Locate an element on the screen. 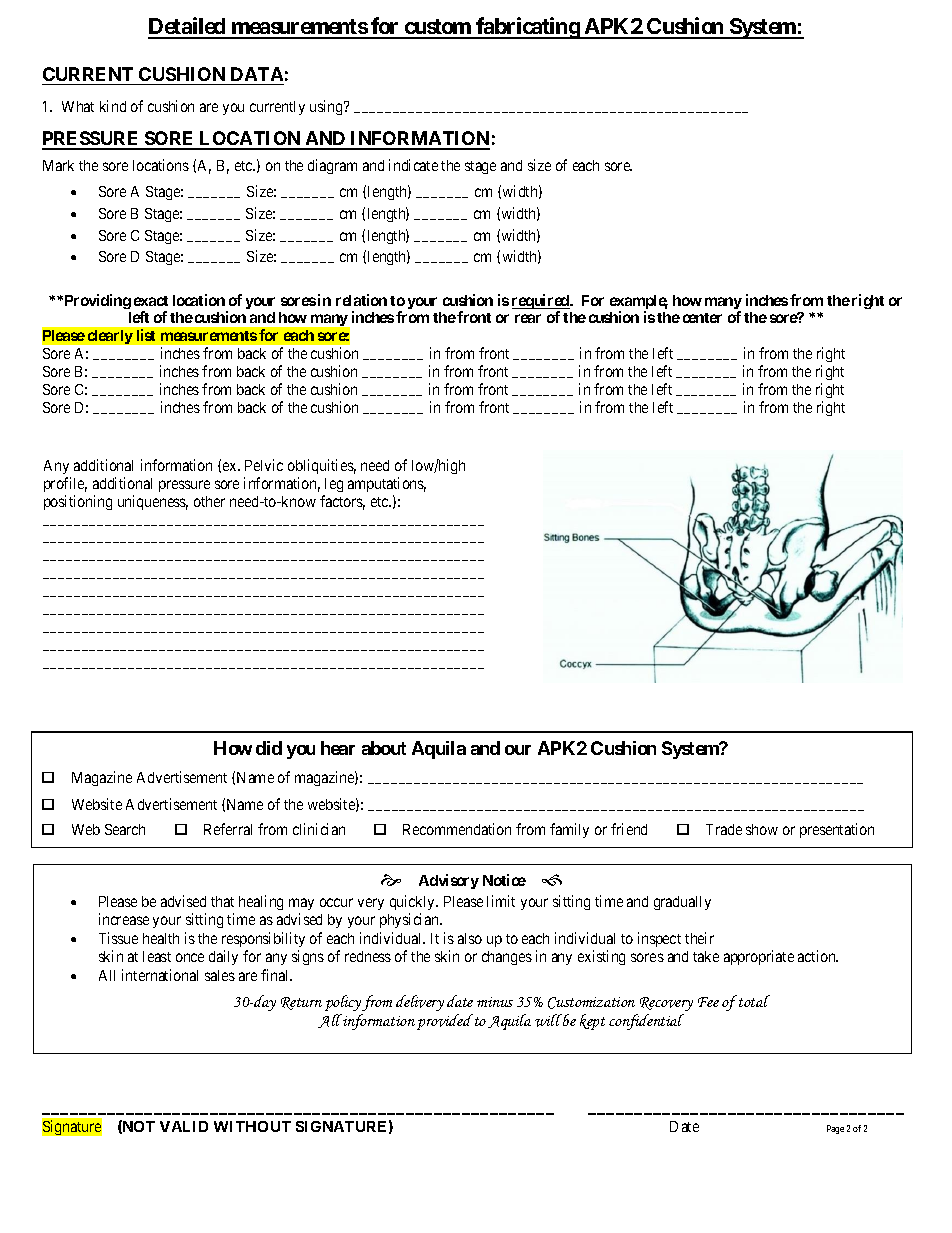 The width and height of the screenshot is (952, 1233). provided is located at coordinates (445, 1022).
